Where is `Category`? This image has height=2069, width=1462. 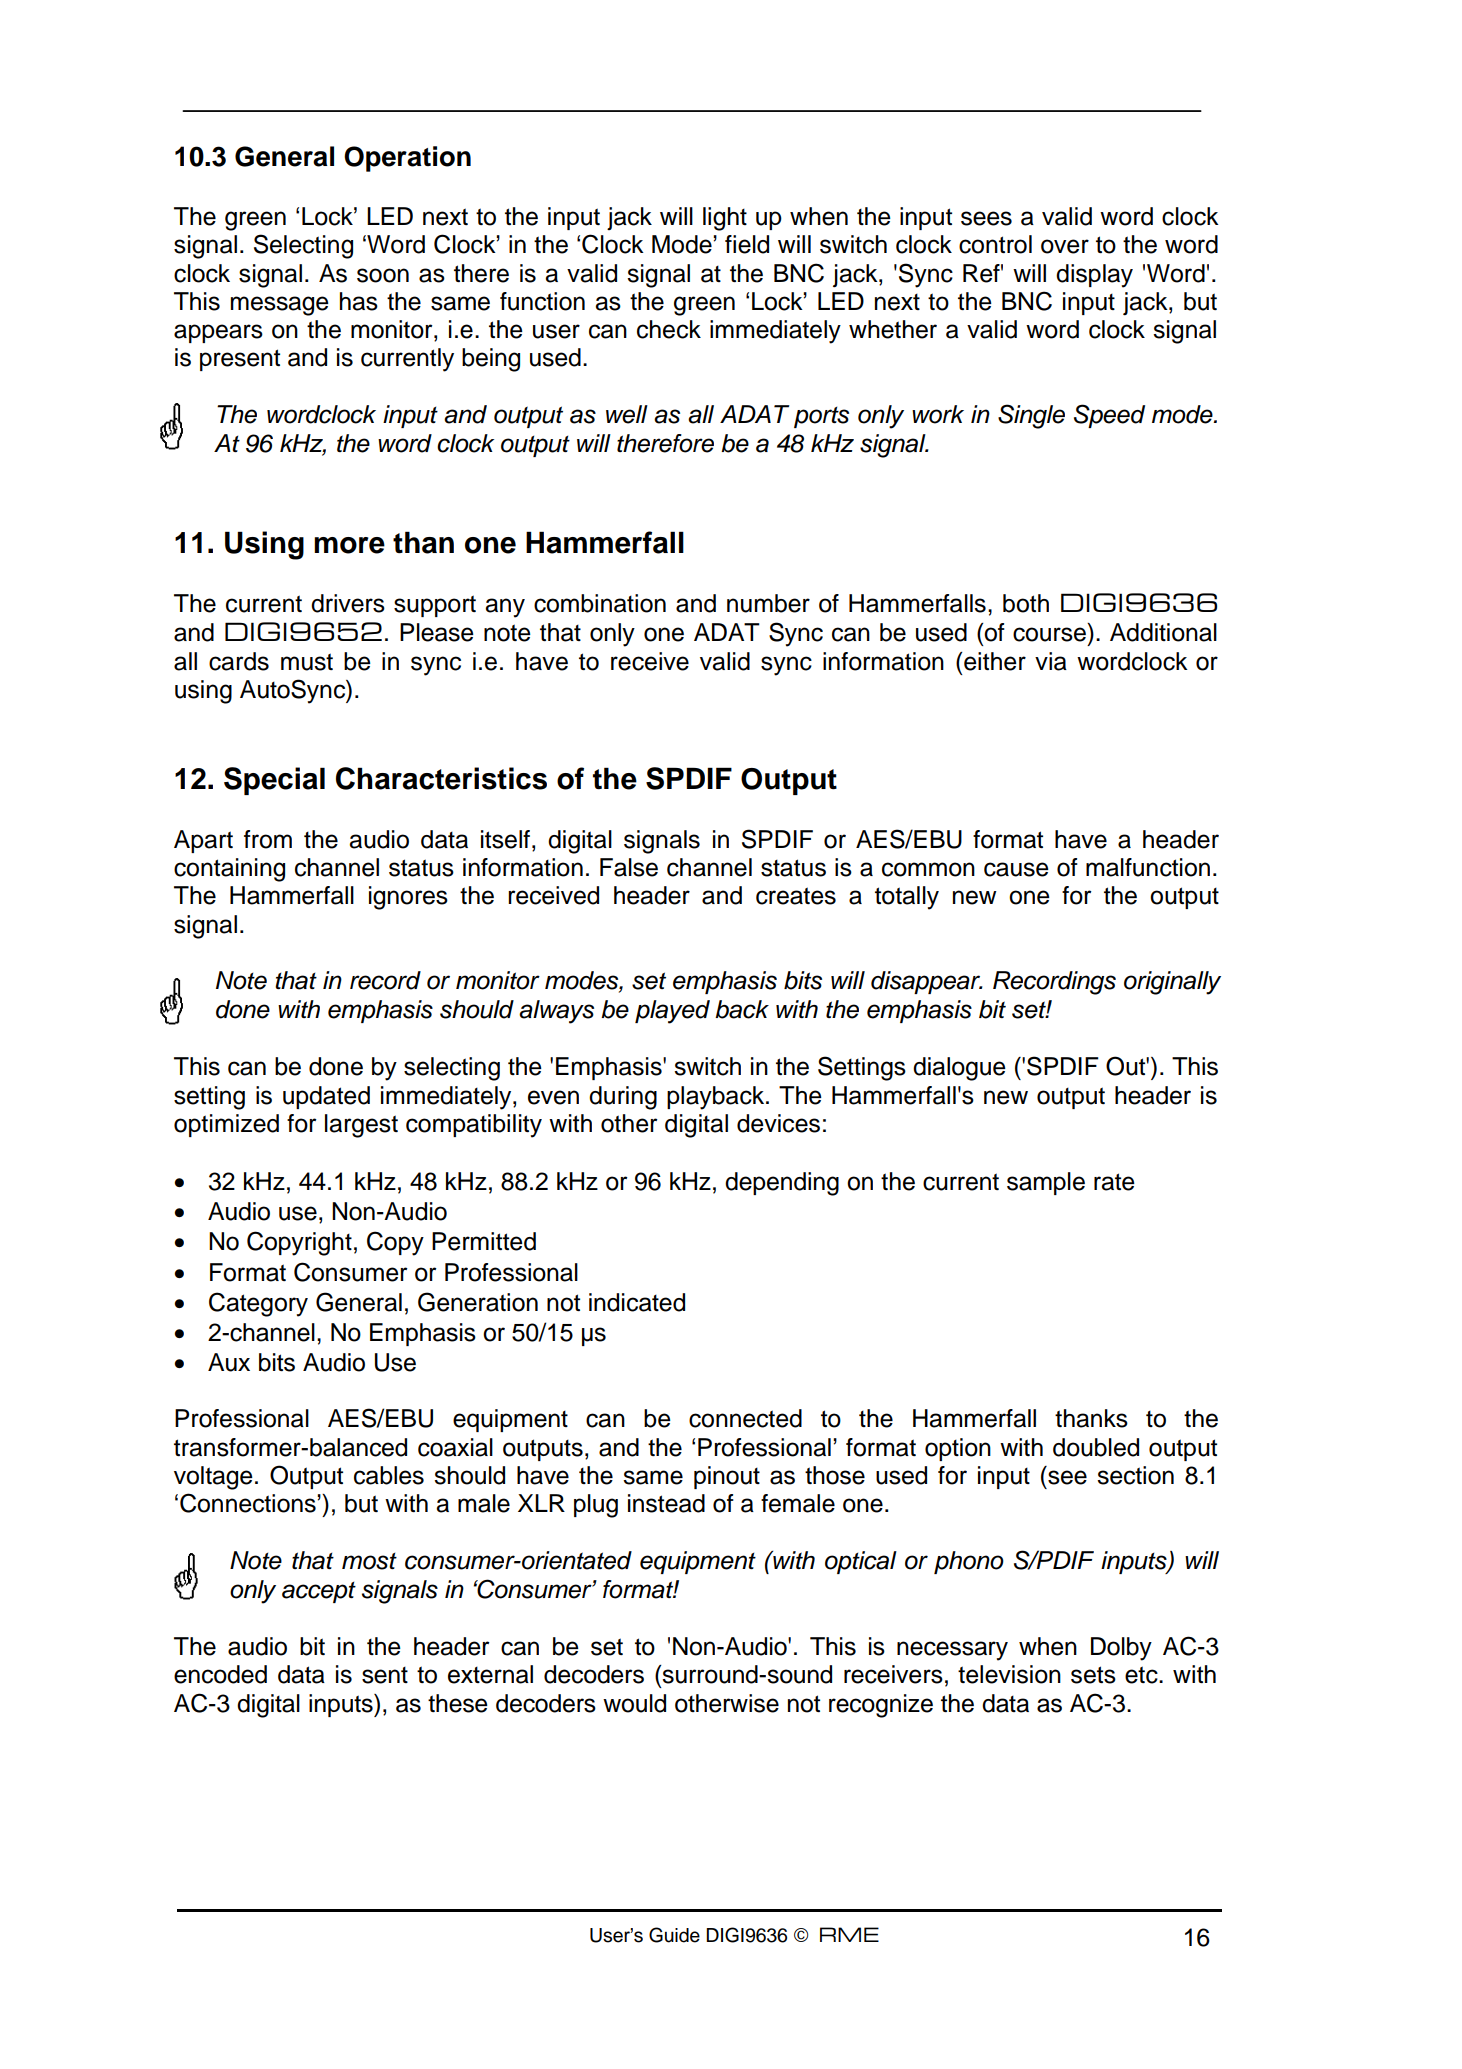 Category is located at coordinates (258, 1304).
